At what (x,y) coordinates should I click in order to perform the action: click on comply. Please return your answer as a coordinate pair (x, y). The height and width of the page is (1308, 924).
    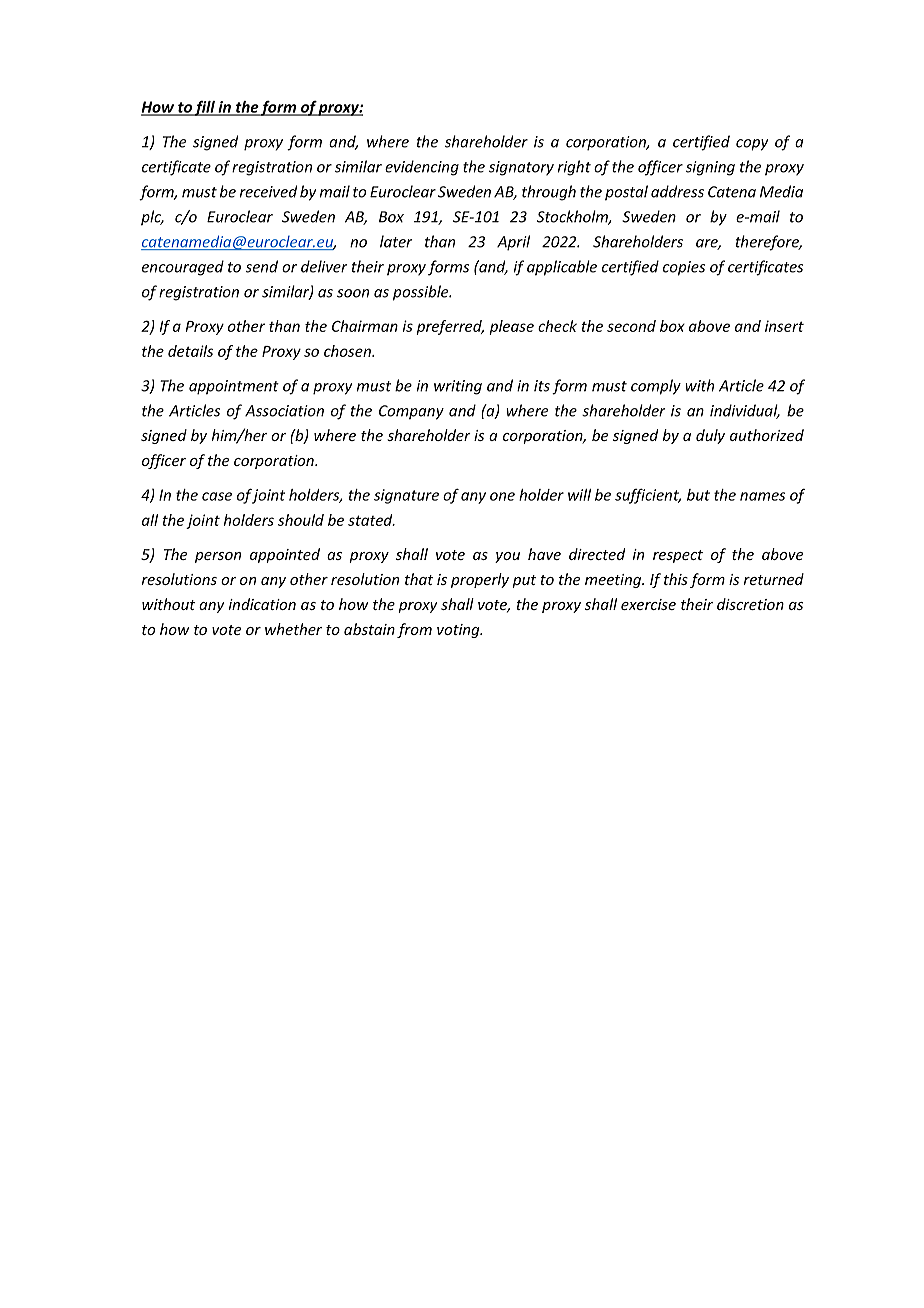
    Looking at the image, I should click on (656, 387).
